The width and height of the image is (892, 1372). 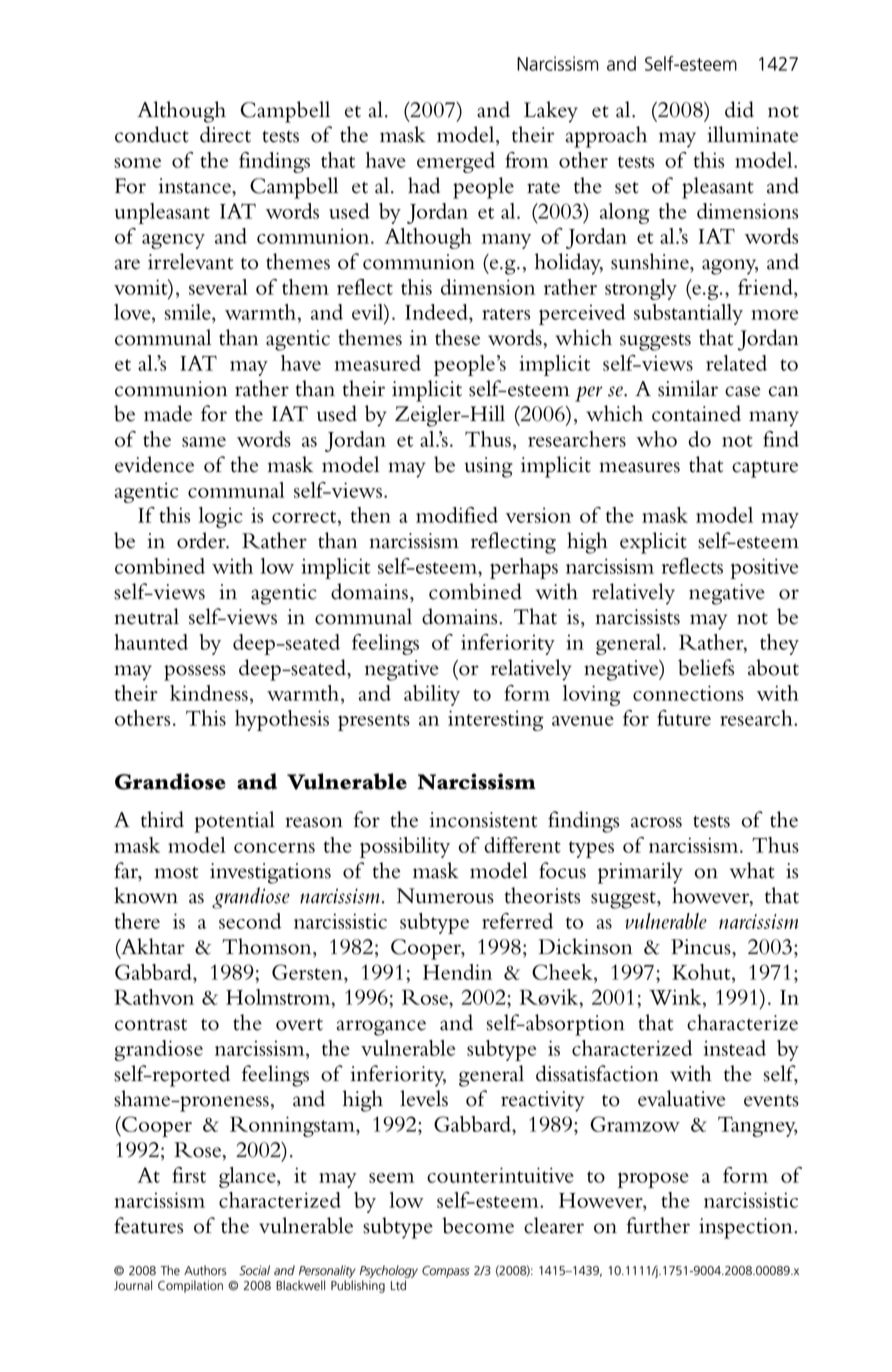 What do you see at coordinates (489, 467) in the image?
I see `using` at bounding box center [489, 467].
